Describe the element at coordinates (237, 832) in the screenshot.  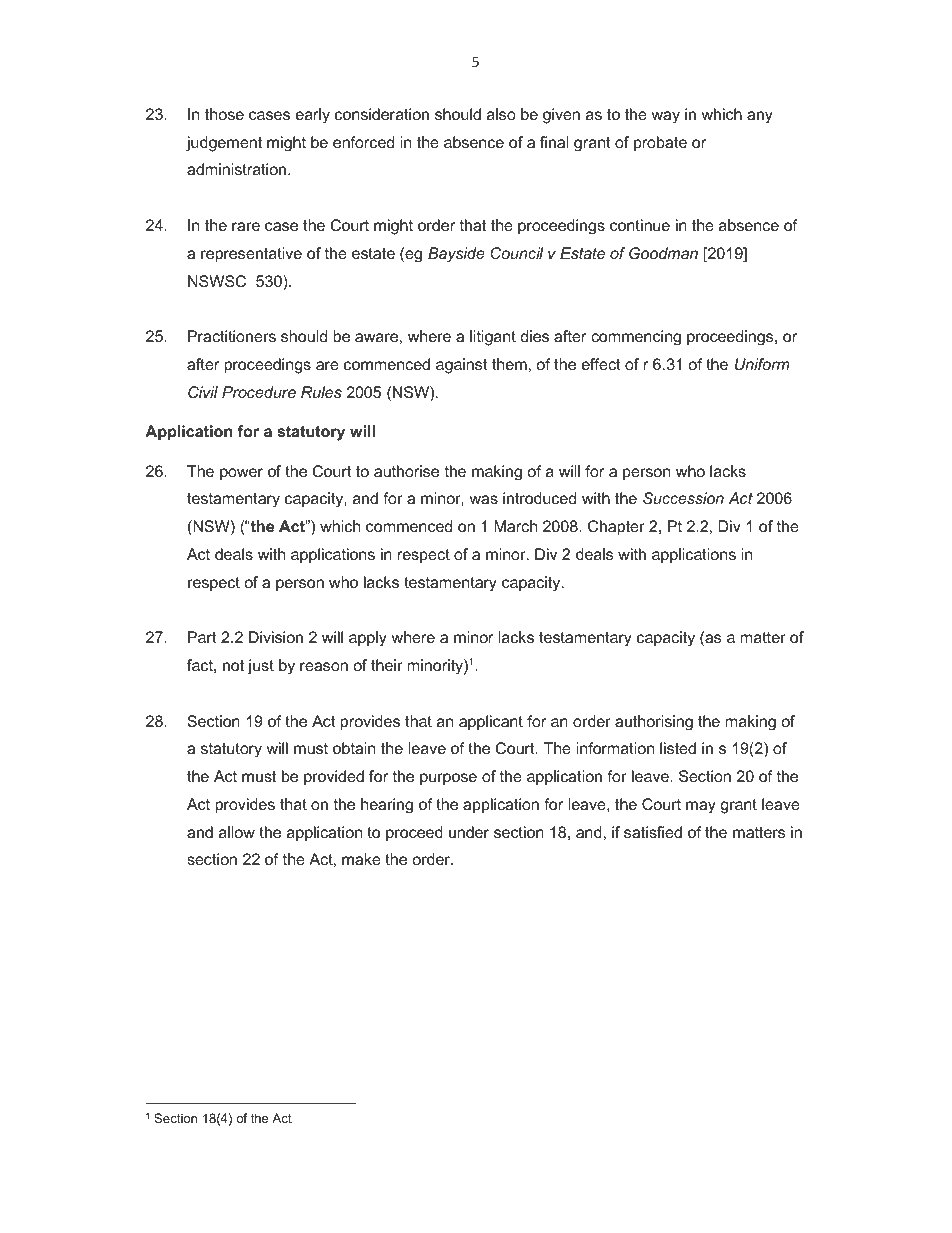
I see `allow` at that location.
